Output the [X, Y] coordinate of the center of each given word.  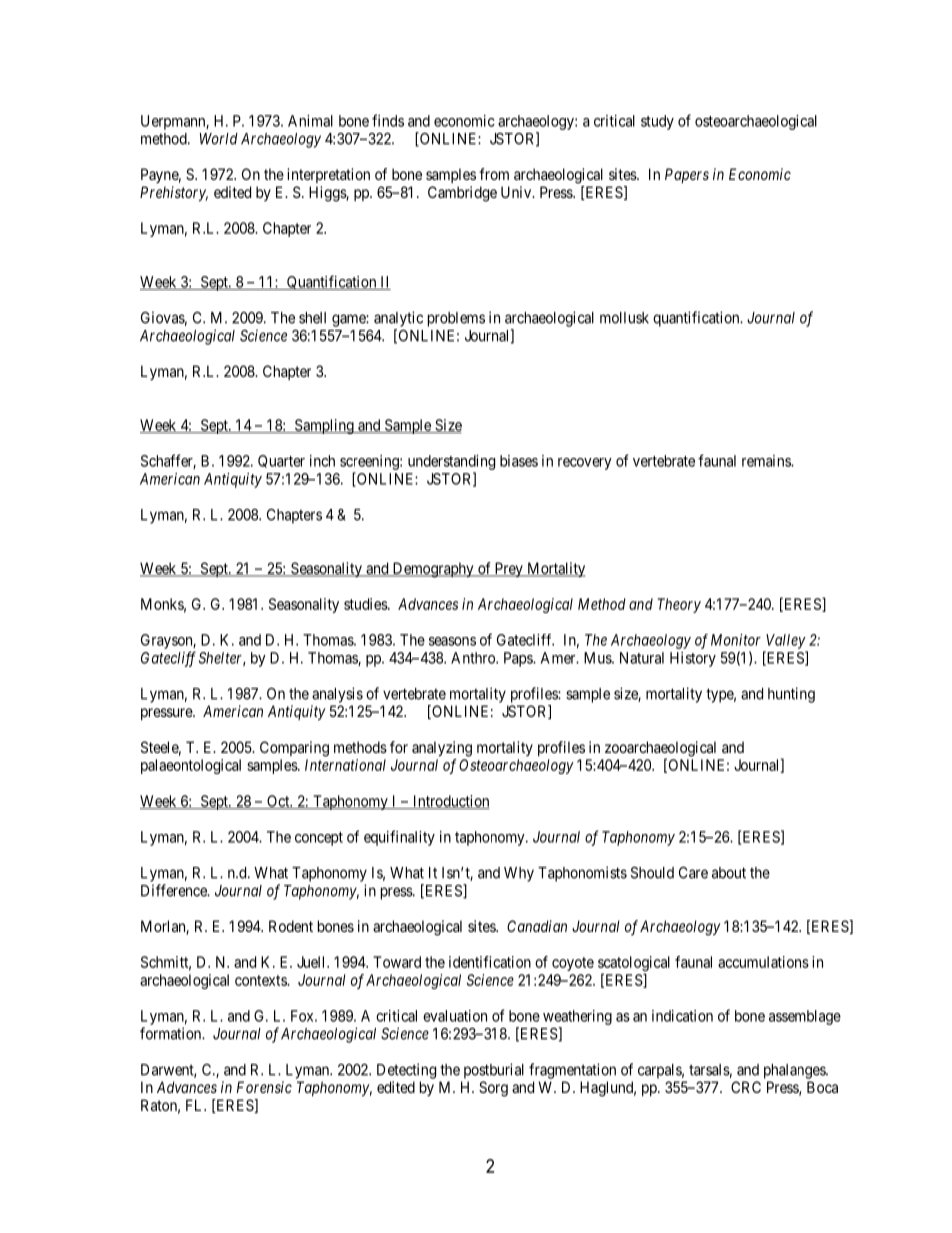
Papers [687, 175]
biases [519, 461]
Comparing [294, 749]
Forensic [264, 1087]
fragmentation [572, 1071]
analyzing [442, 749]
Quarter [281, 461]
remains [767, 461]
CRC [746, 1087]
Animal [310, 121]
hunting [791, 695]
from [494, 174]
